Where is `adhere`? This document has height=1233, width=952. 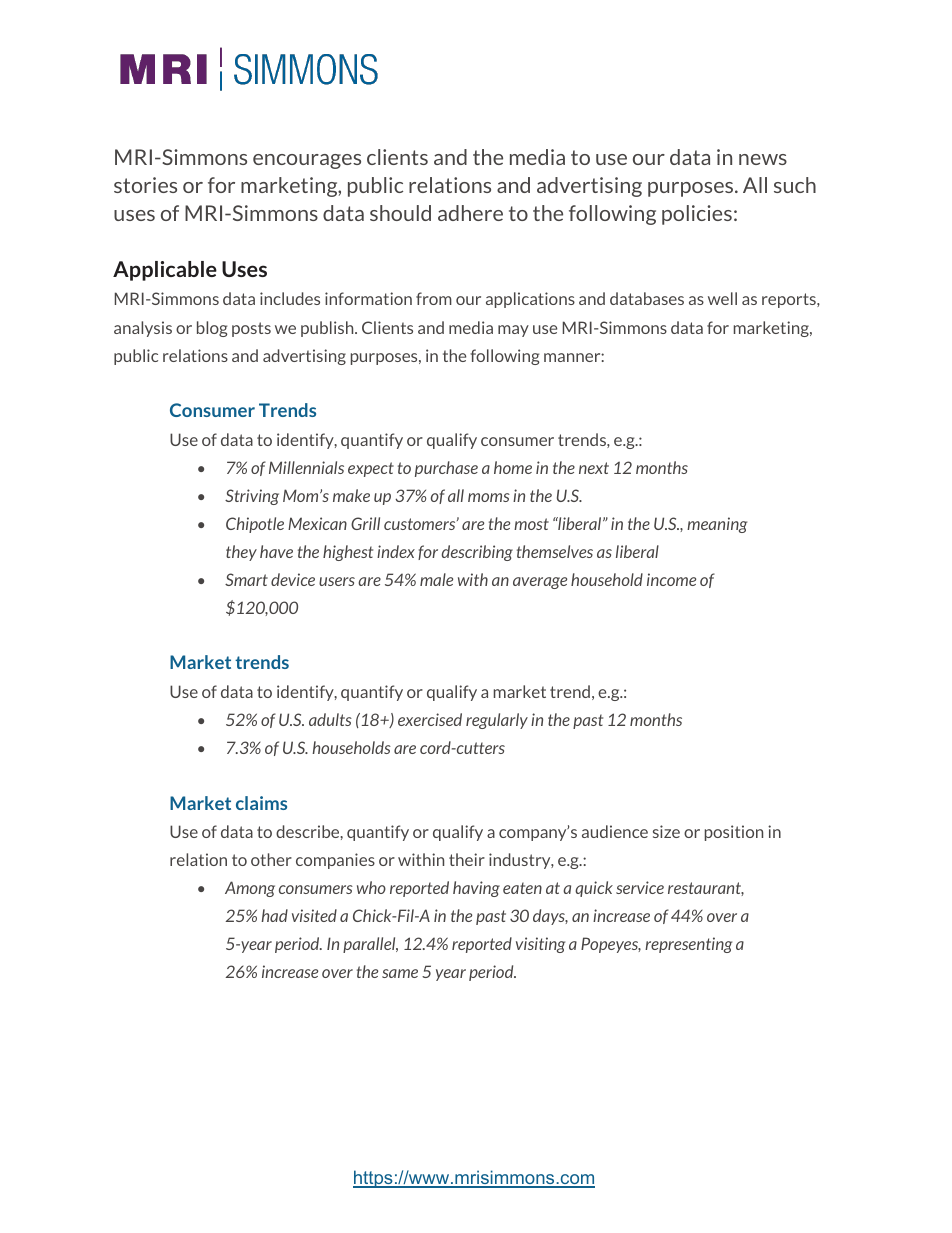 adhere is located at coordinates (470, 213).
